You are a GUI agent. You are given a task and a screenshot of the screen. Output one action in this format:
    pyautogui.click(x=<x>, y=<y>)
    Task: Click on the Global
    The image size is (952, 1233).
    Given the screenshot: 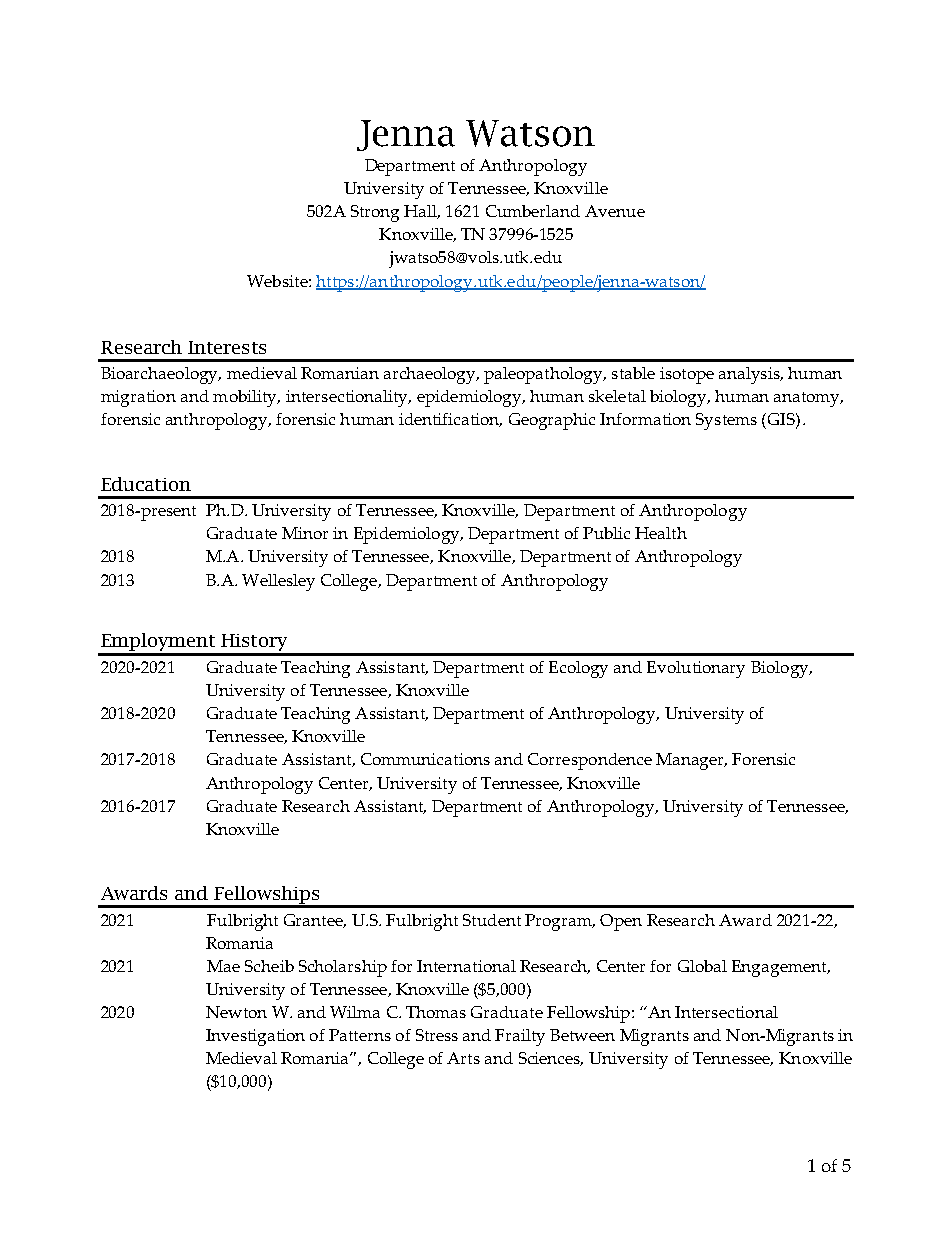 What is the action you would take?
    pyautogui.click(x=702, y=966)
